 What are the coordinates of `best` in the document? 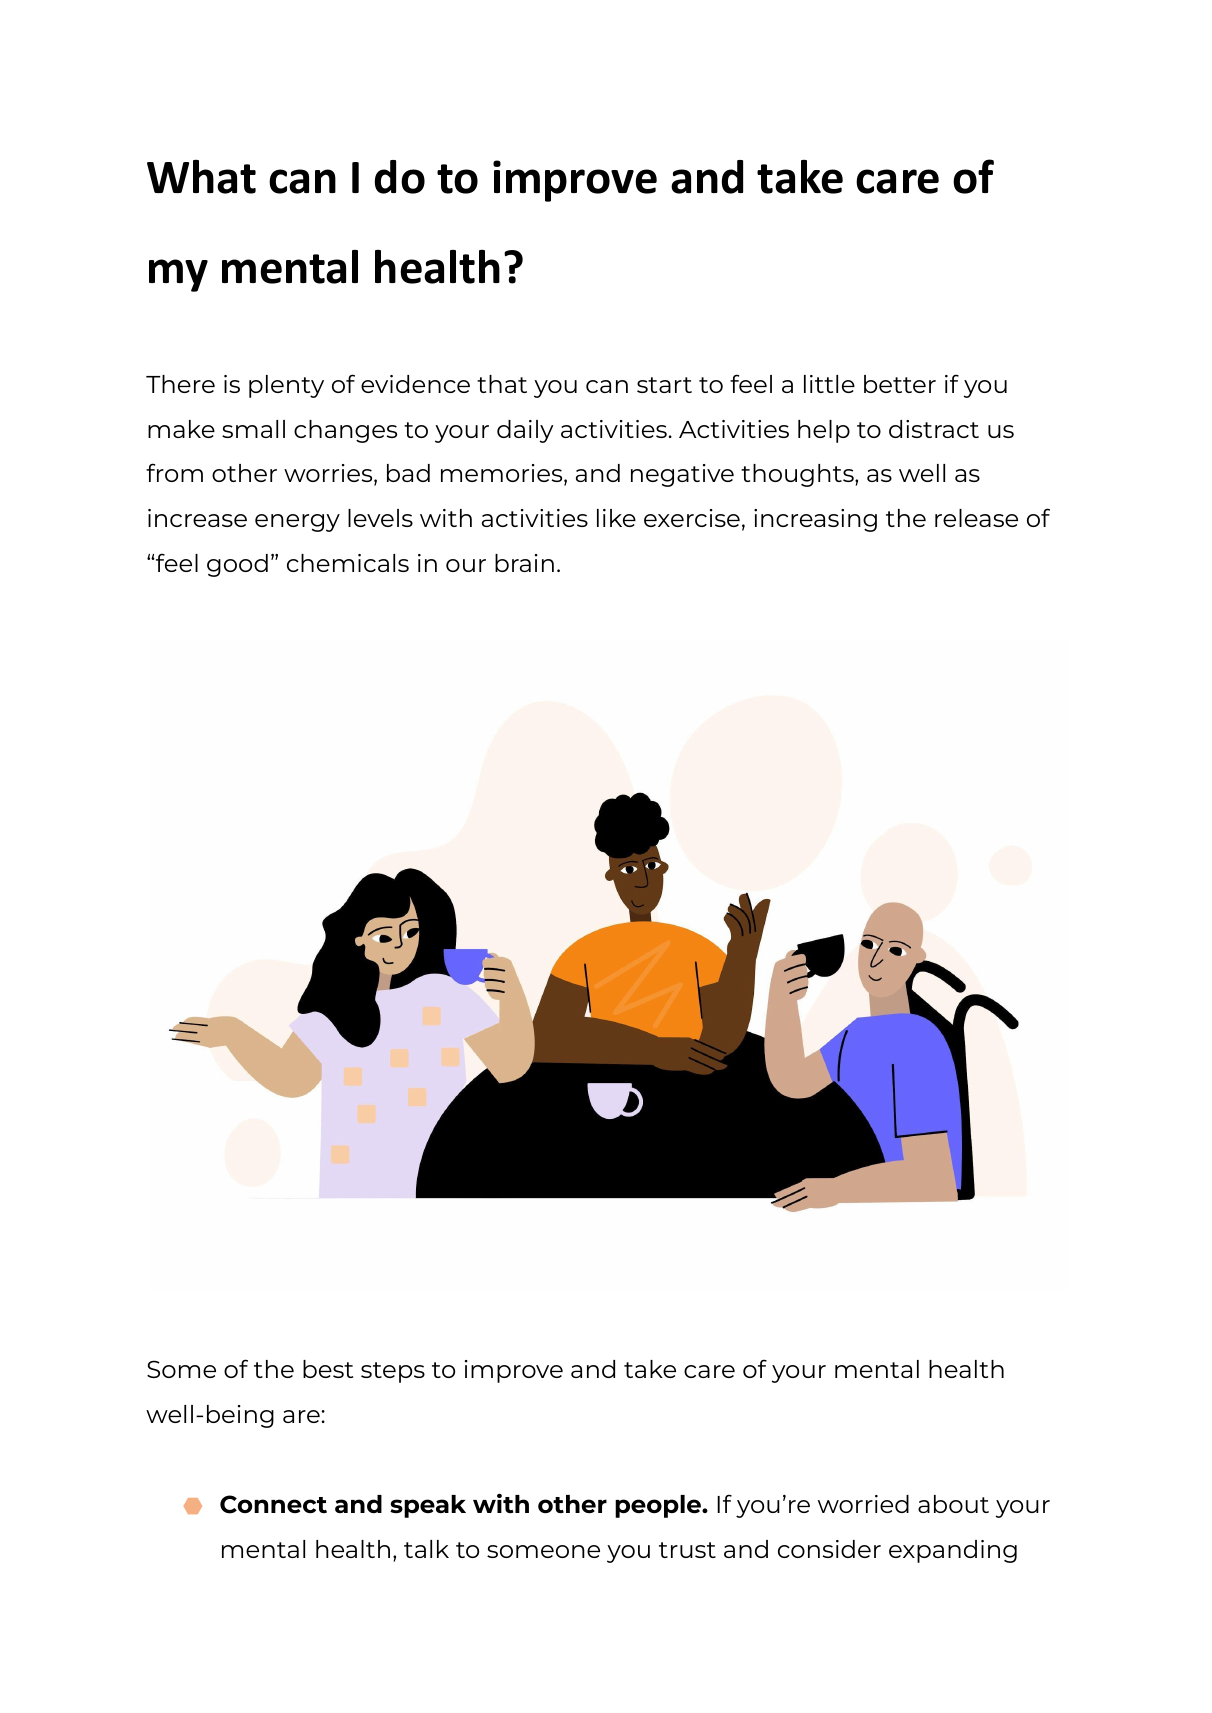 It's located at (328, 1369).
